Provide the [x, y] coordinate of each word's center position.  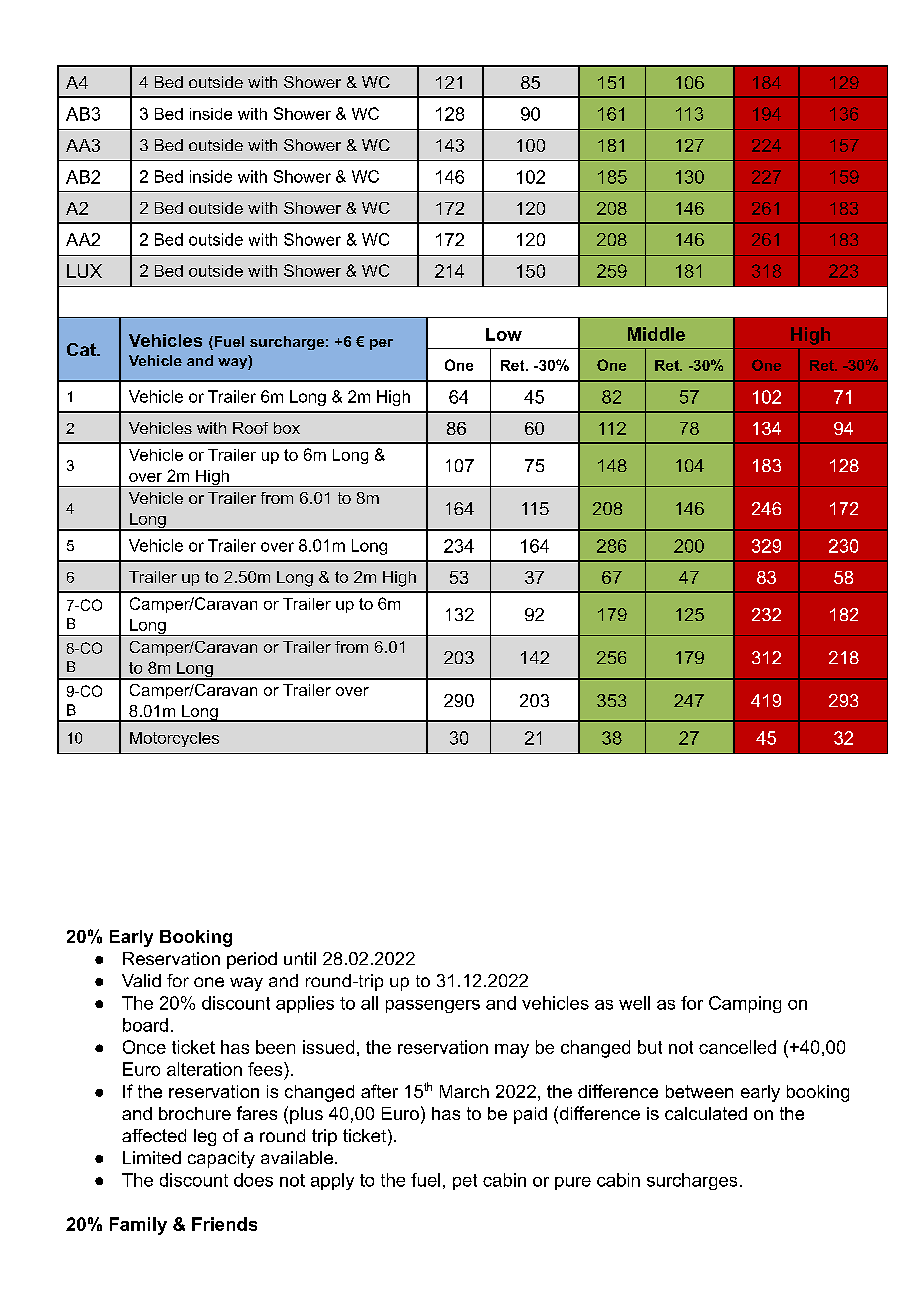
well [634, 1003]
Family [138, 1226]
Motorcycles [174, 739]
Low [504, 334]
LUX [84, 271]
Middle [656, 334]
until [300, 958]
